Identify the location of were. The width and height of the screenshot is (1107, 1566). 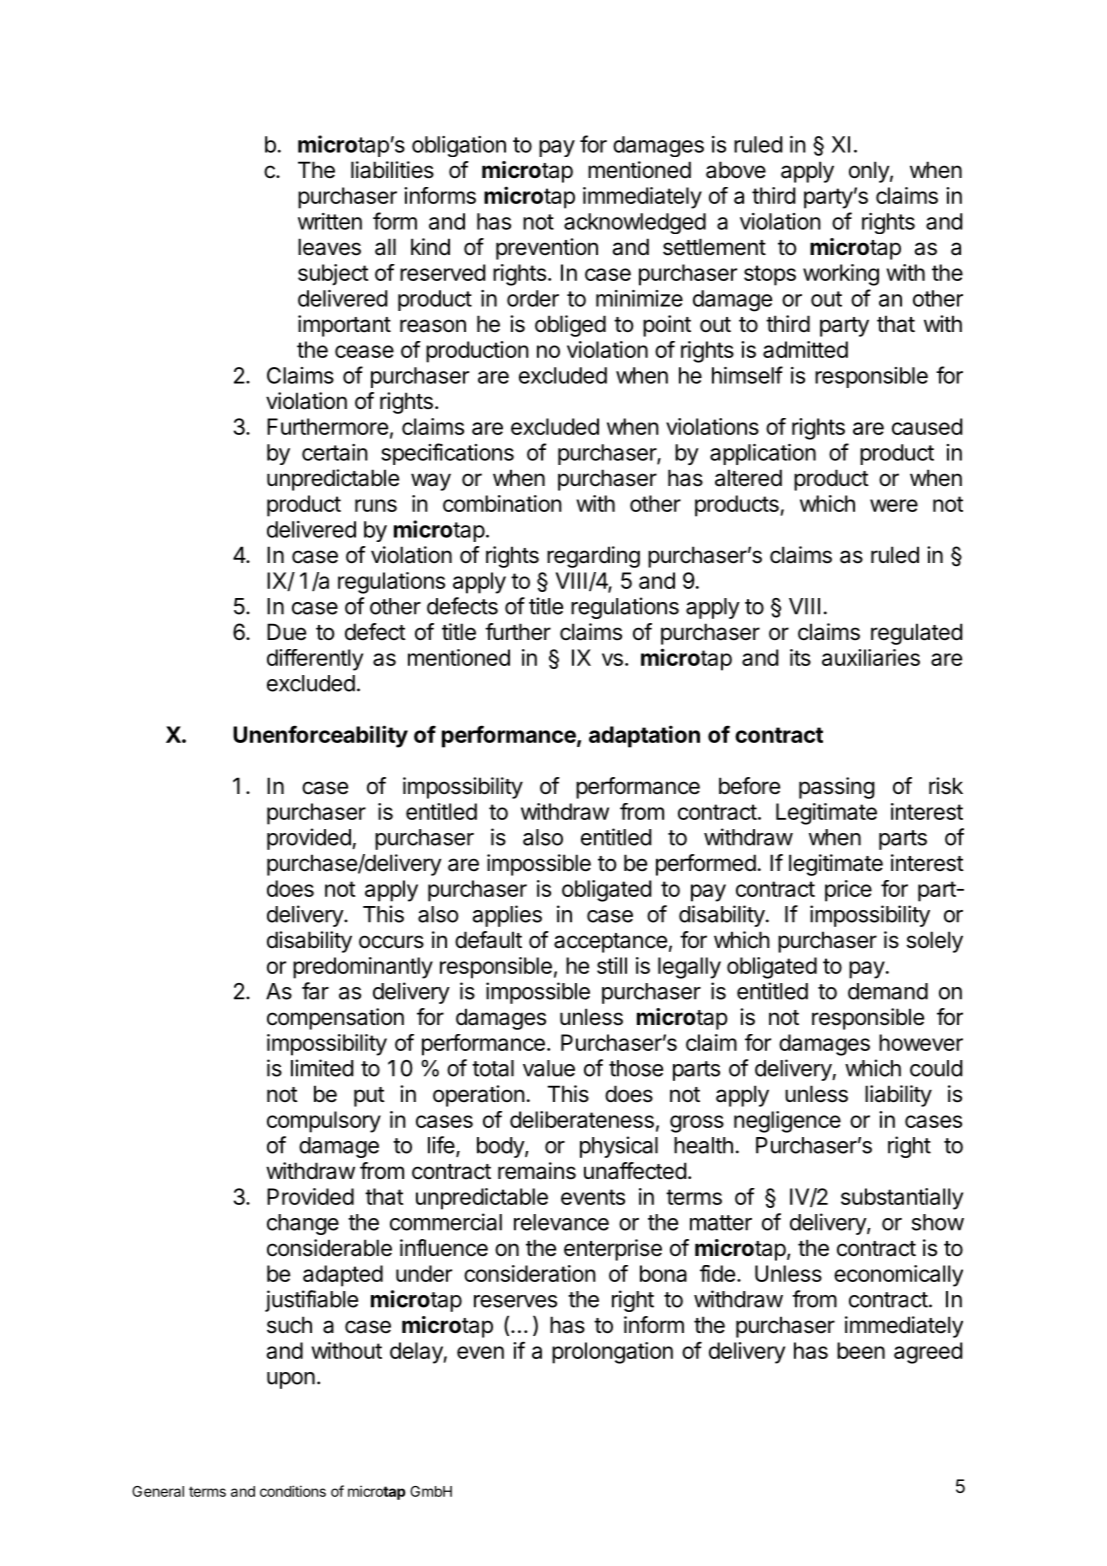
(894, 505).
